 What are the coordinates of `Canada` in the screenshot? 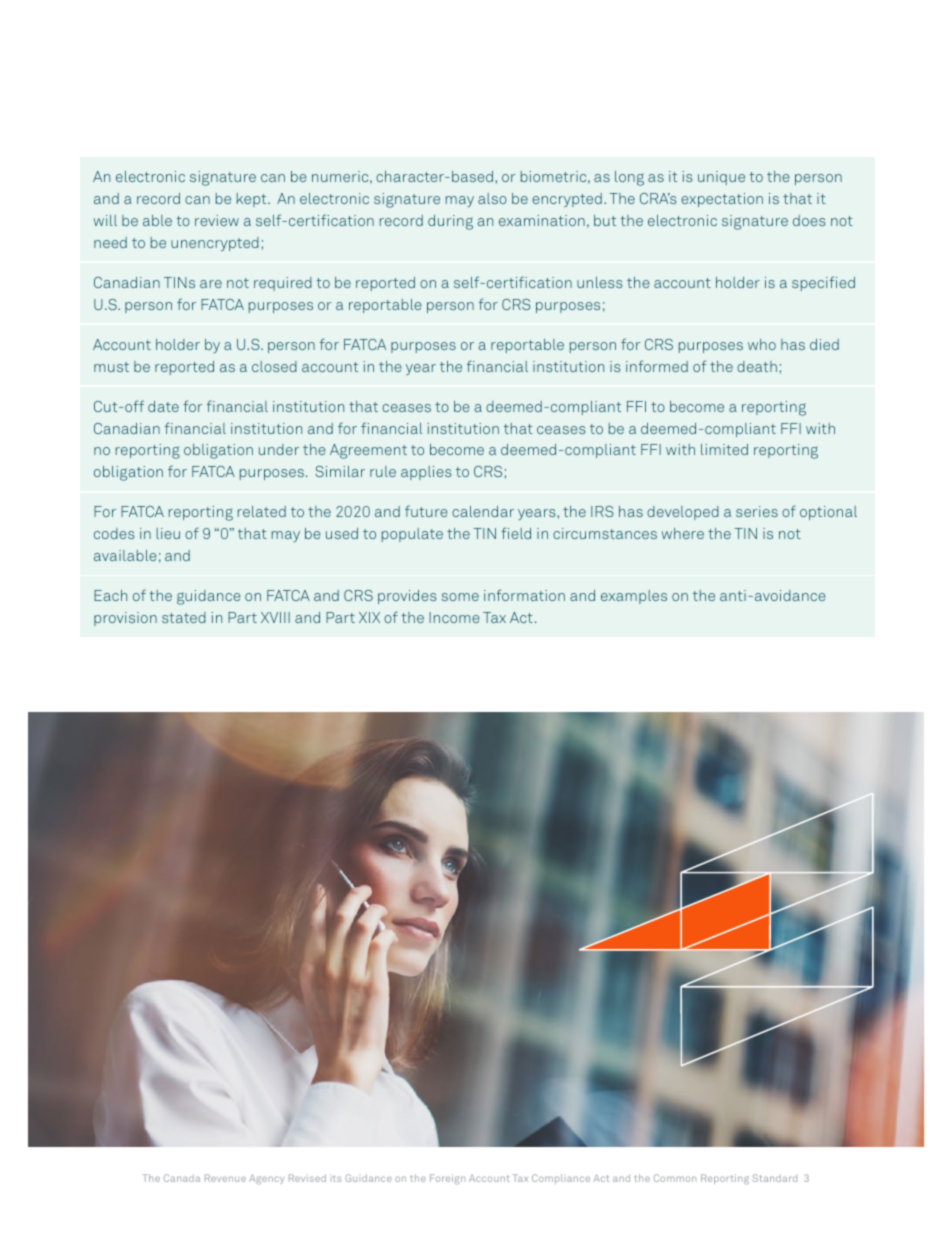 It's located at (182, 1178).
